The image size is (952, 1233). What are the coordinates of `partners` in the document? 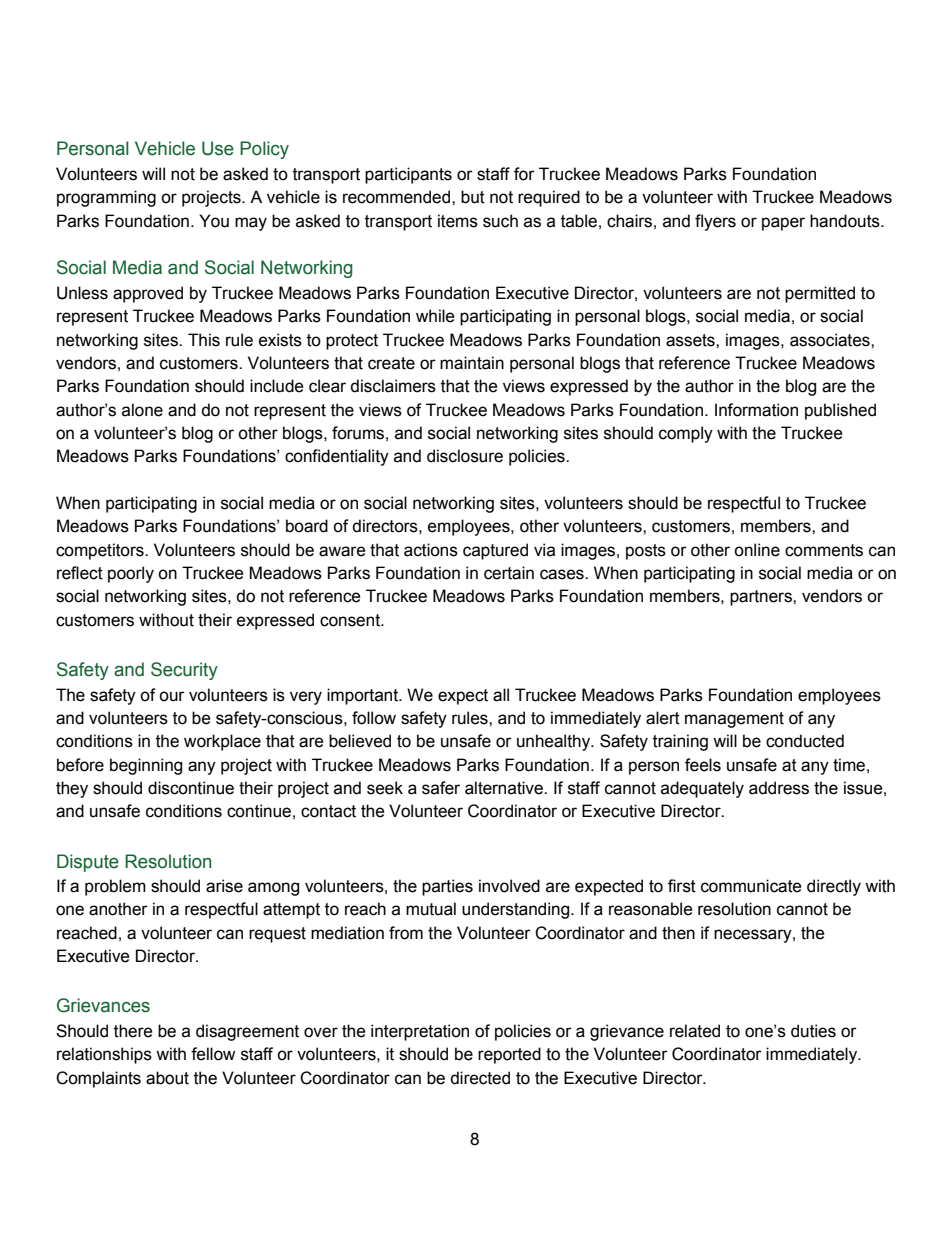 It's located at (762, 598).
